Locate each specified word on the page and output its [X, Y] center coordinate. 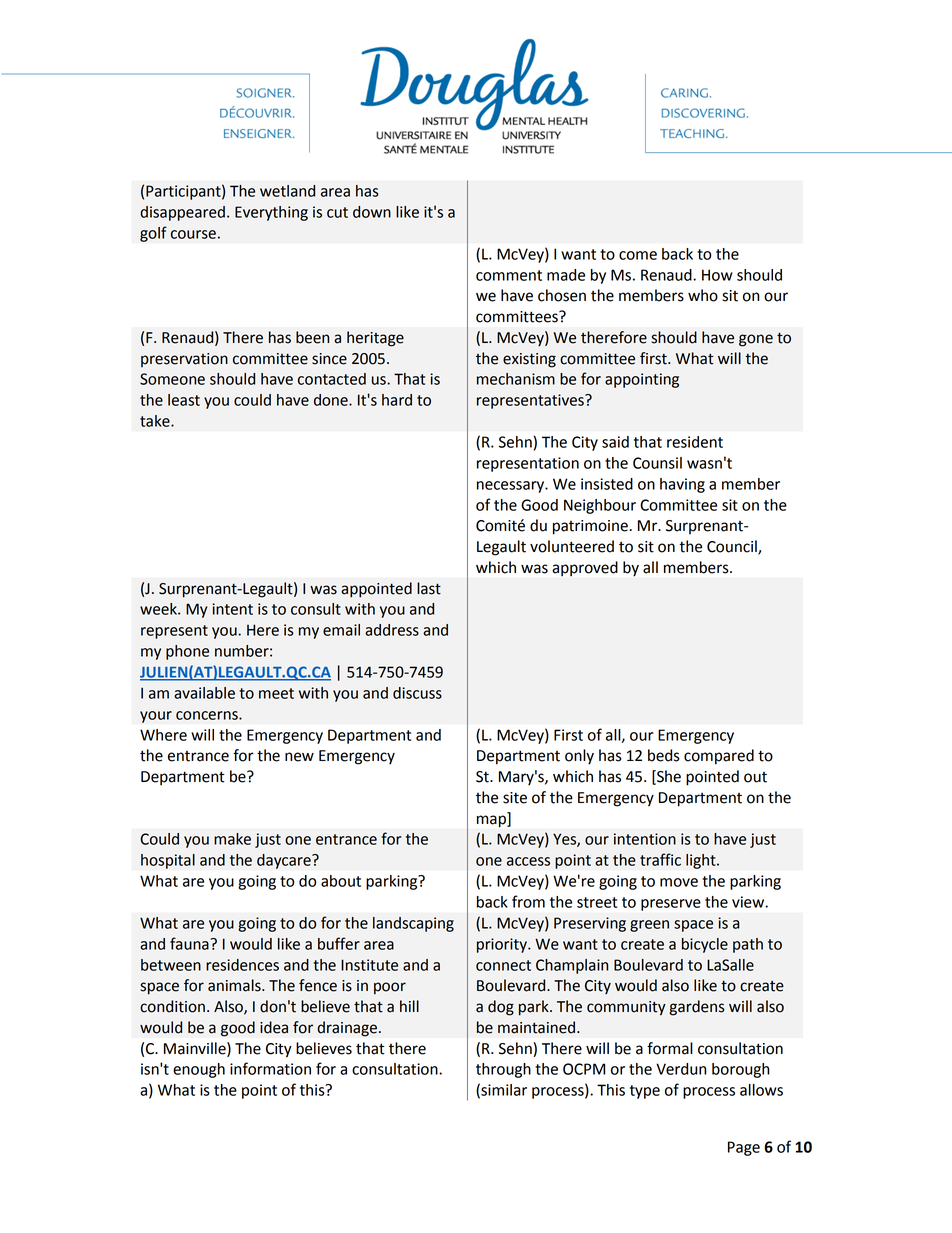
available [204, 693]
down [372, 212]
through [503, 1070]
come [638, 255]
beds [664, 755]
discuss [417, 693]
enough [199, 1070]
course [193, 234]
